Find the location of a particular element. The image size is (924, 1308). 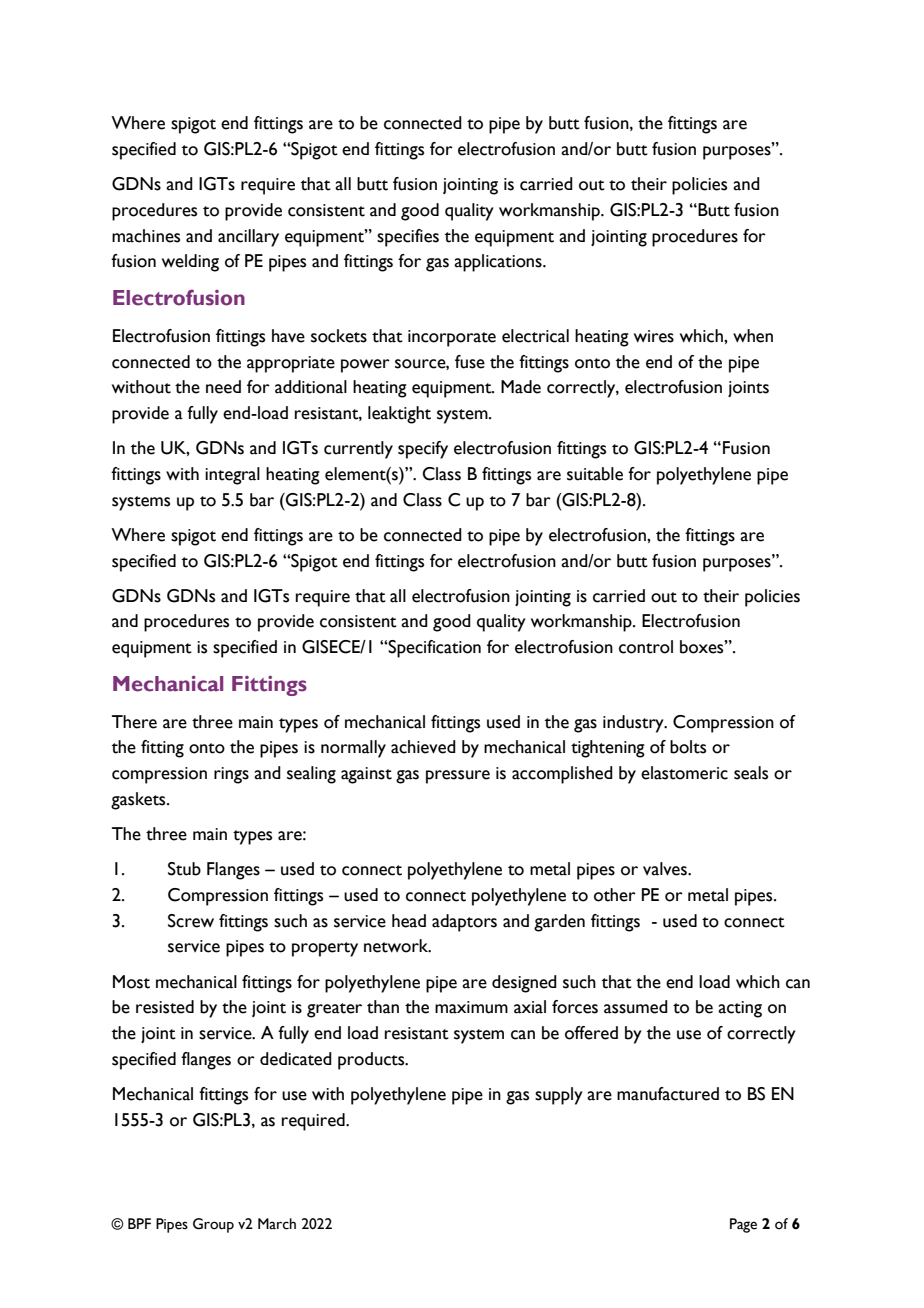

achieved is located at coordinates (423, 747).
